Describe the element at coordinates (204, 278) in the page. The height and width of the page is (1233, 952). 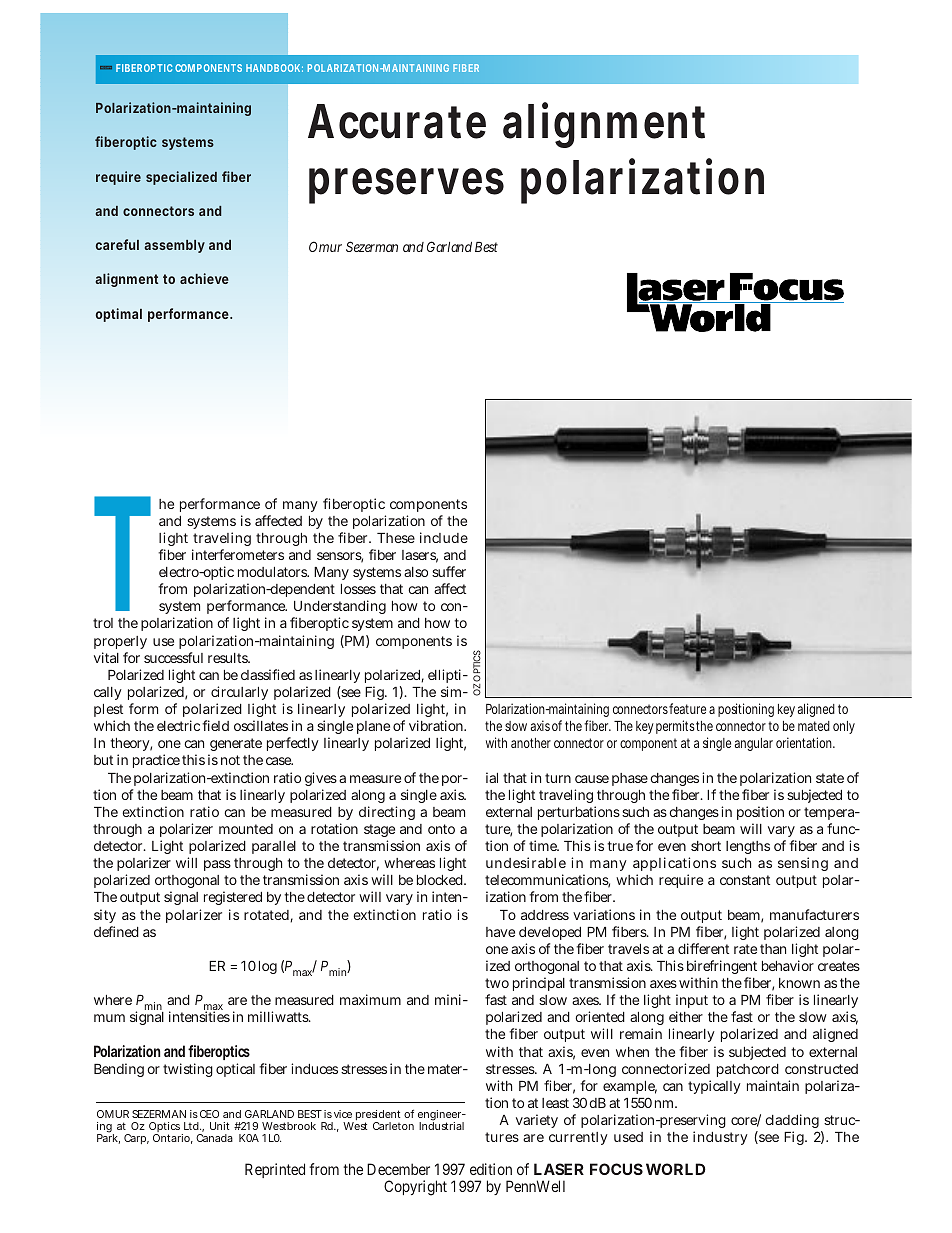
I see `achieve` at that location.
